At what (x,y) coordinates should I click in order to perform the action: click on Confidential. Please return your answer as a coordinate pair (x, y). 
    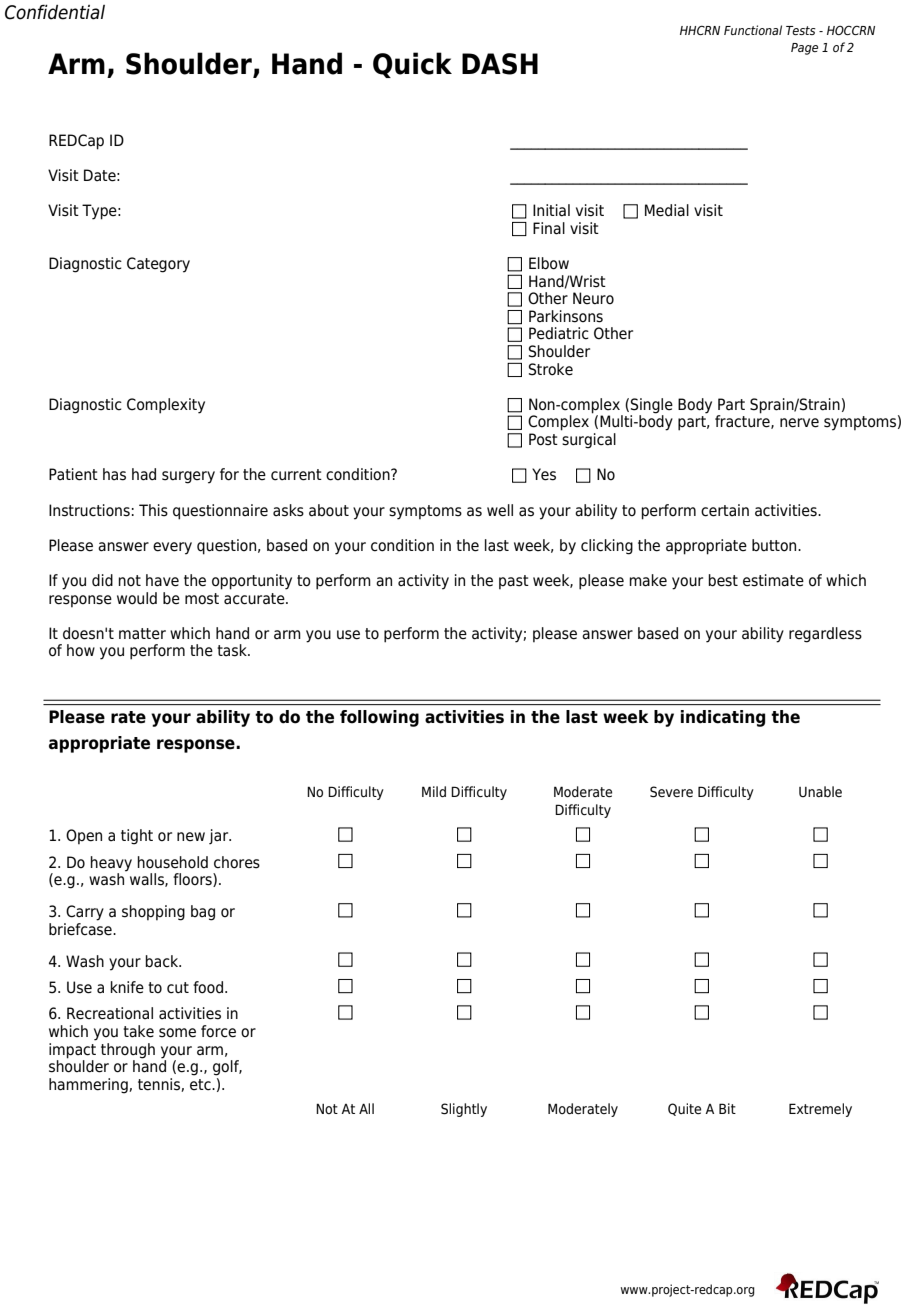
    Looking at the image, I should click on (55, 12).
